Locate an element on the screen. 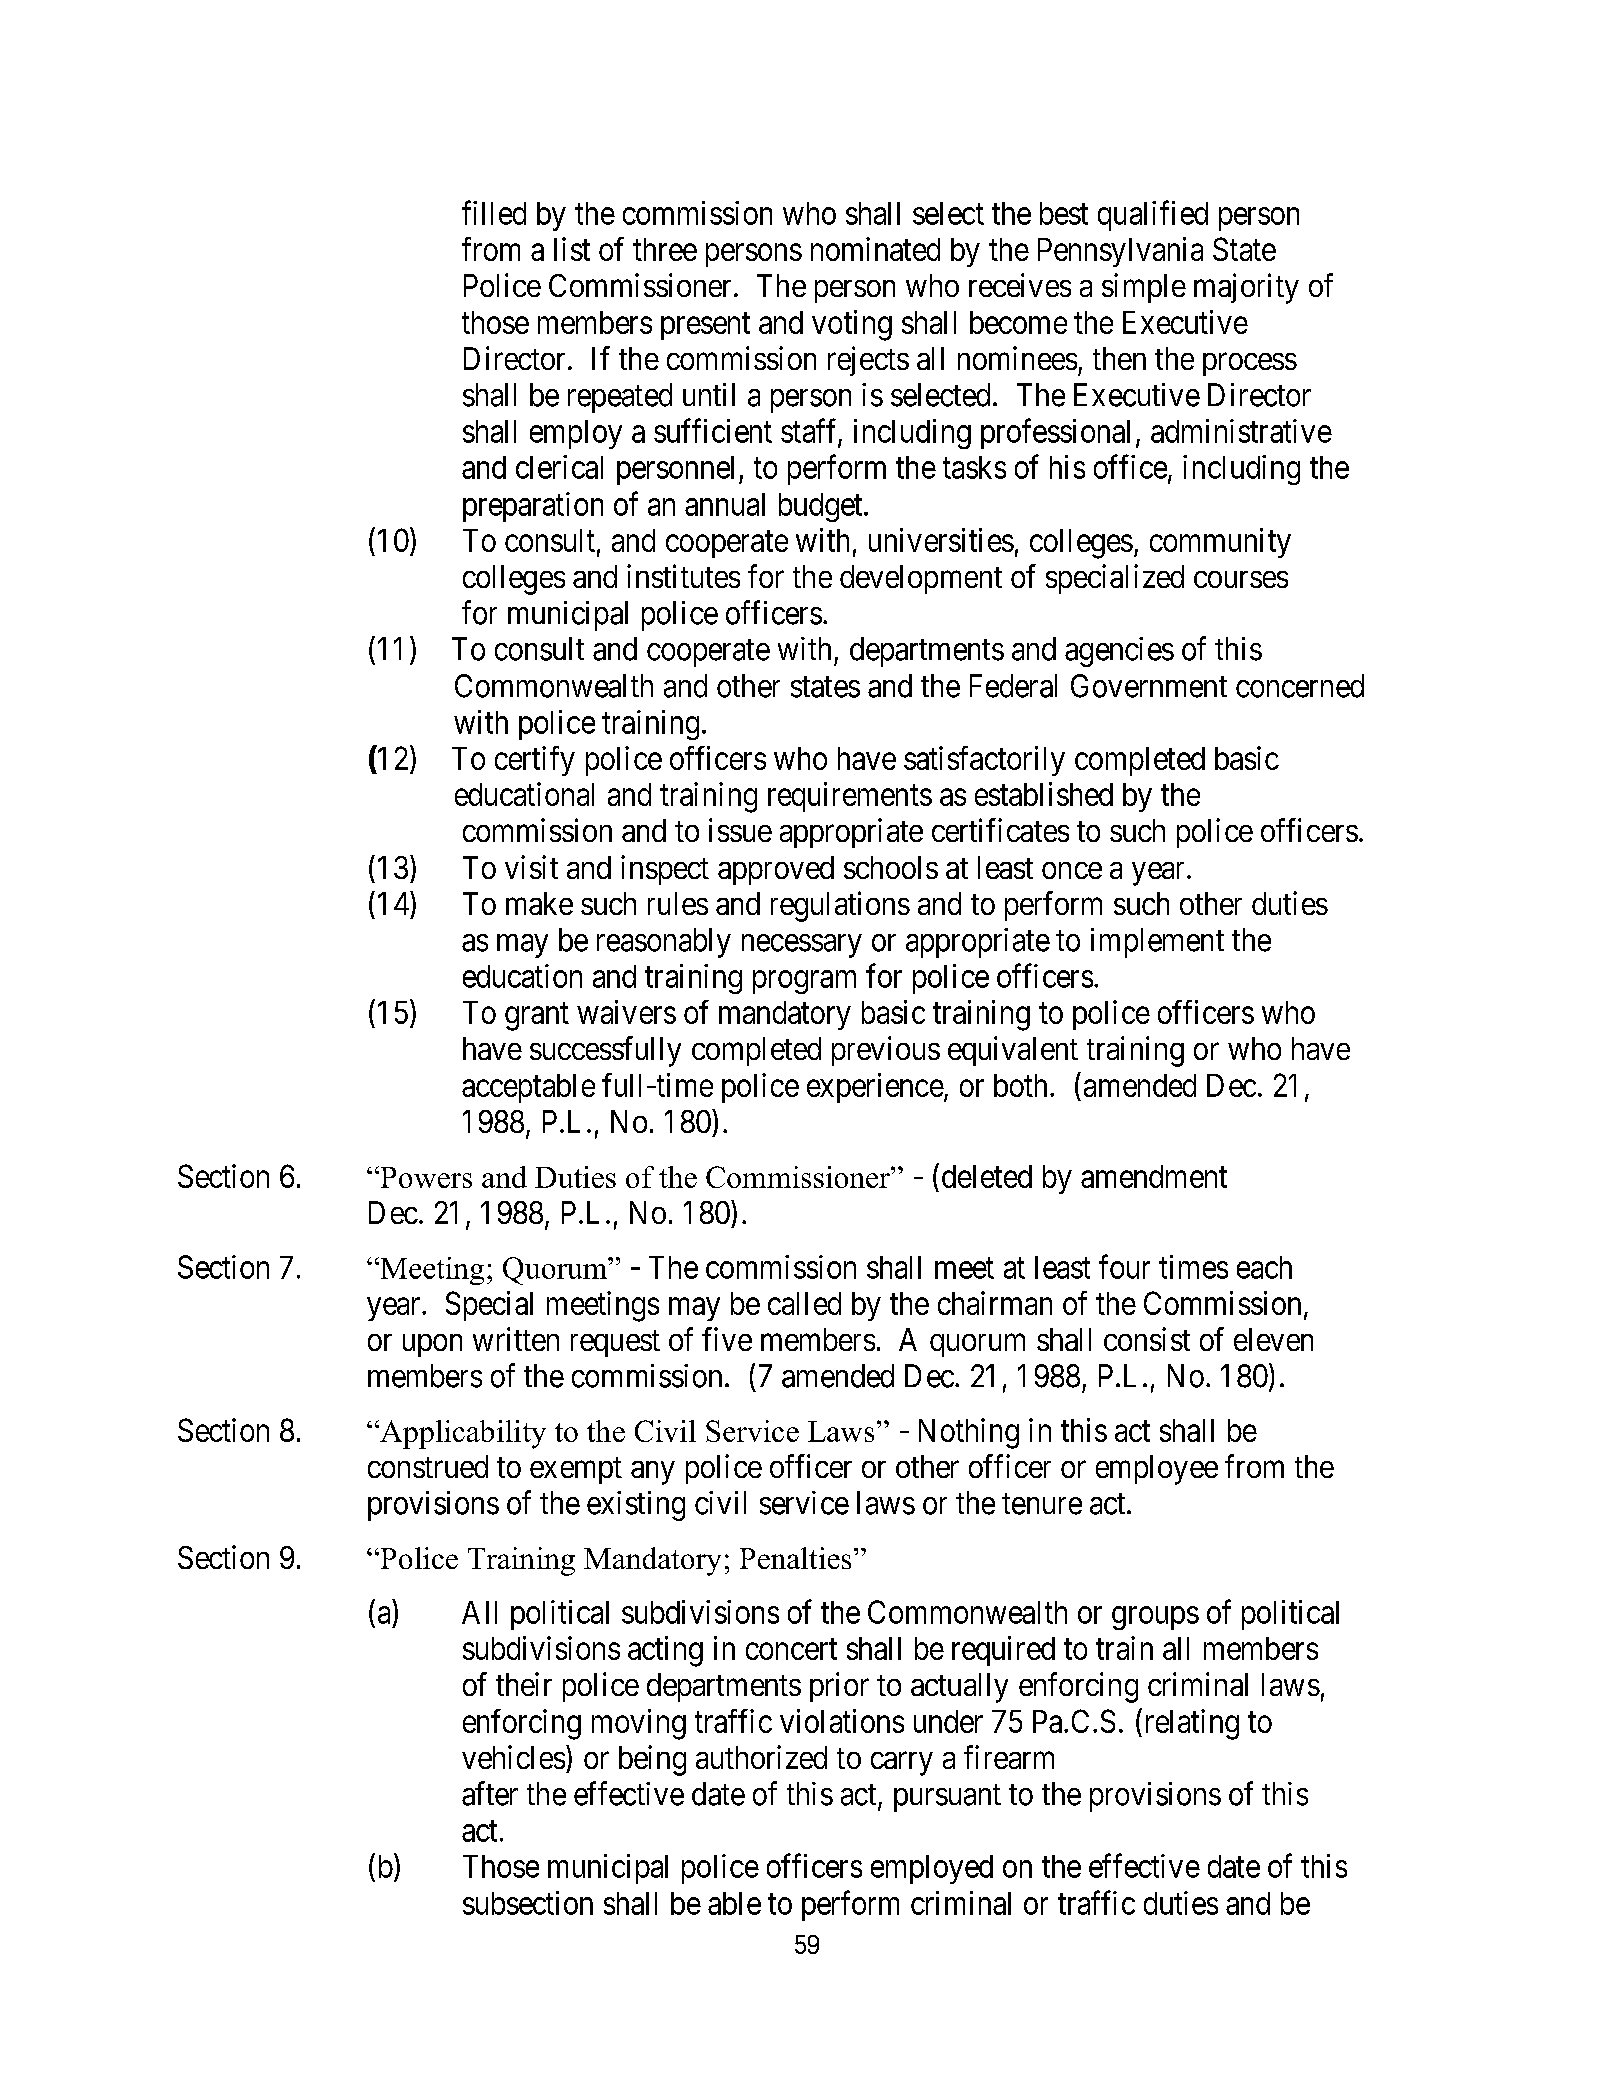 The width and height of the screenshot is (1612, 2085). program is located at coordinates (804, 982).
